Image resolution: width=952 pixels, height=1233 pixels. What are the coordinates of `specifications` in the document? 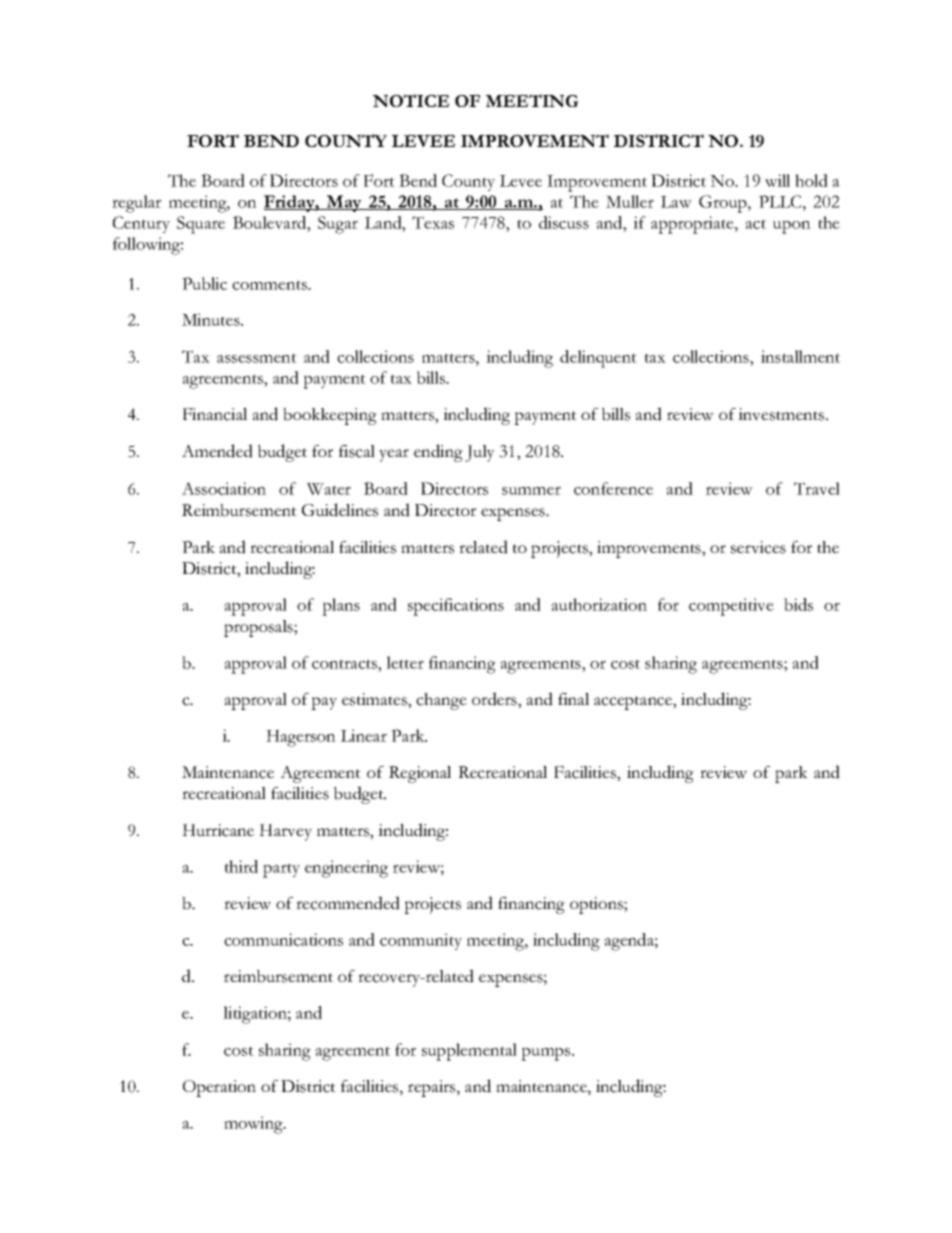 It's located at (456, 607).
